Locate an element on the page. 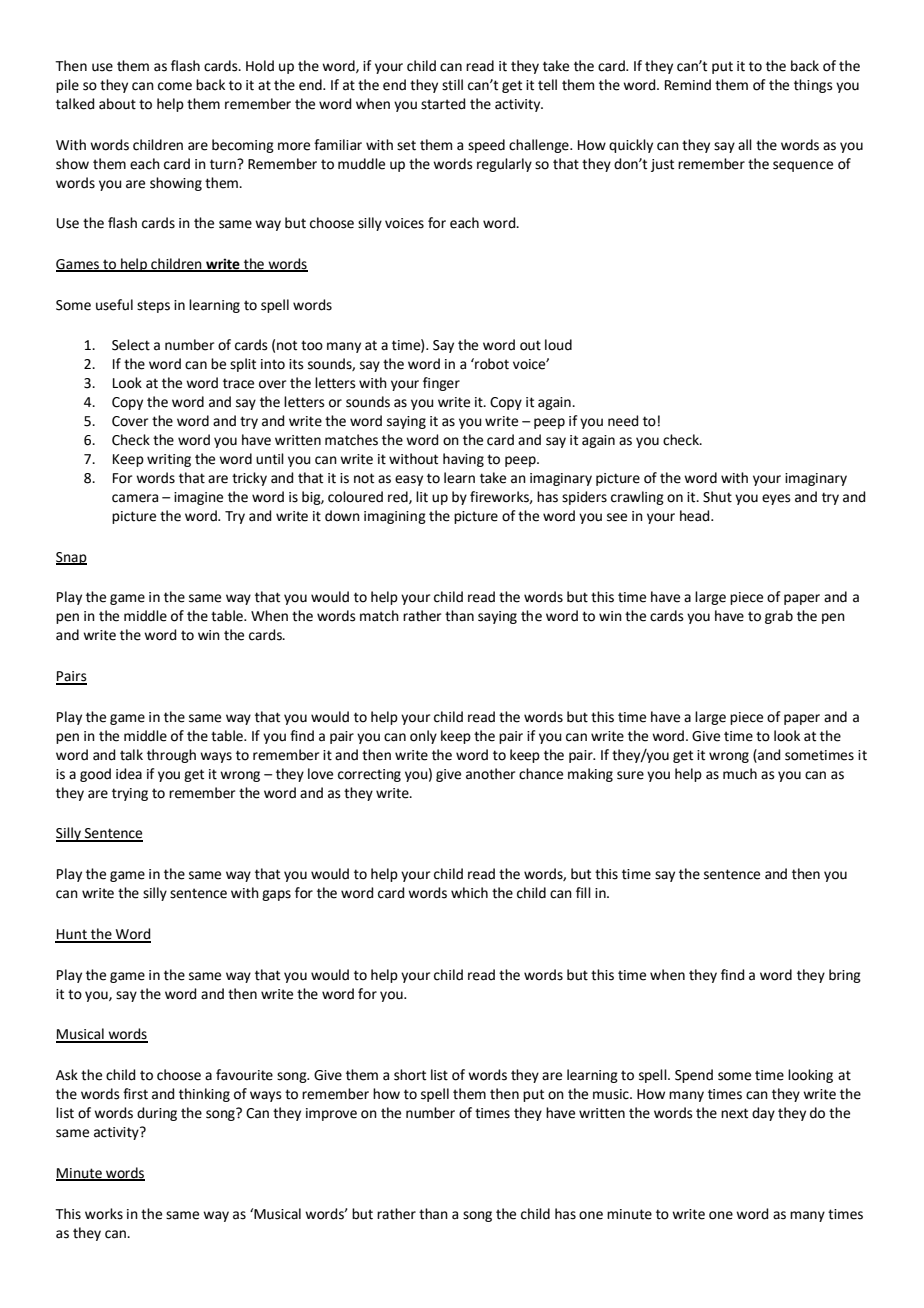 This document has height=1308, width=924. started is located at coordinates (443, 104).
